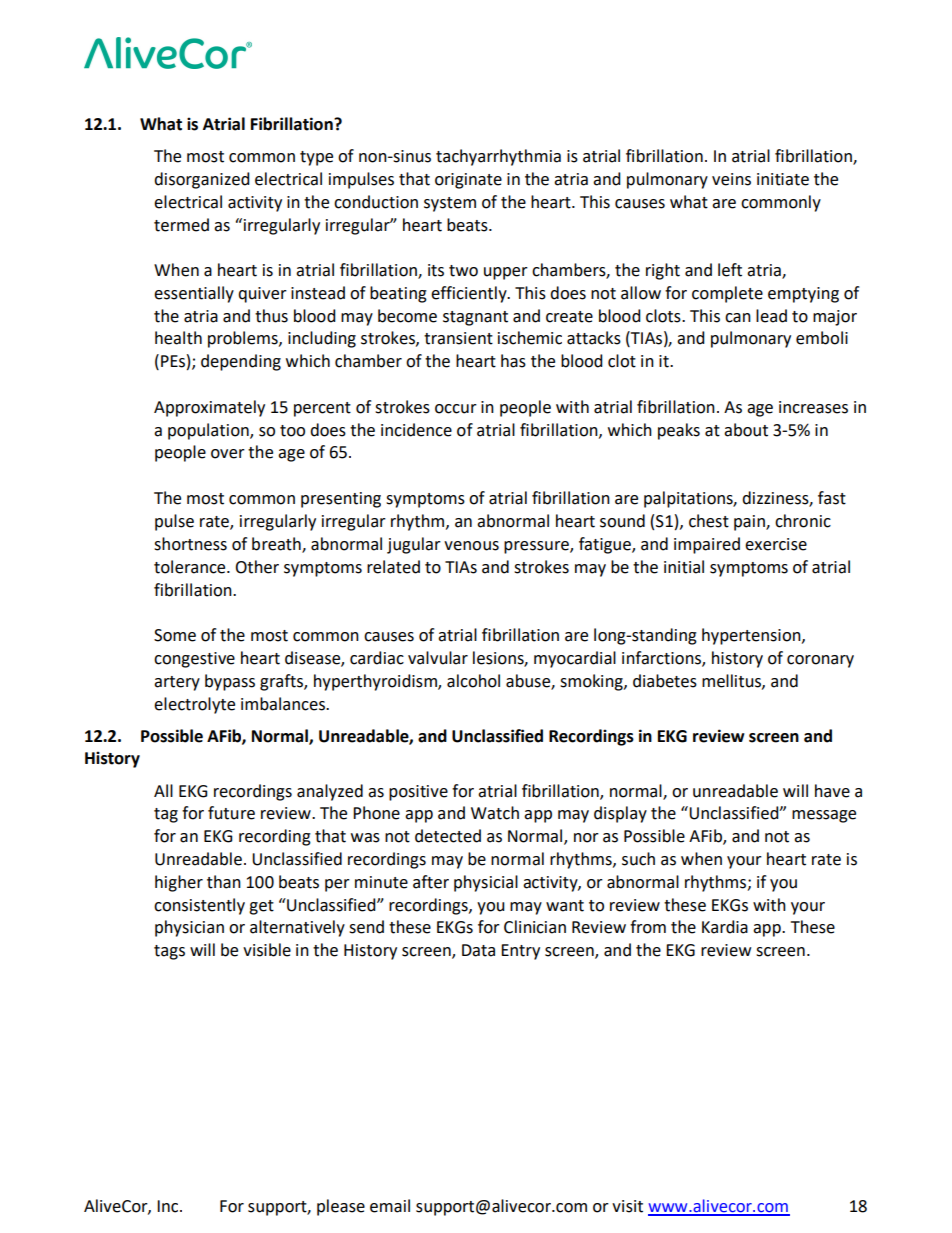 This screenshot has height=1233, width=952. I want to click on disorganized, so click(202, 180).
